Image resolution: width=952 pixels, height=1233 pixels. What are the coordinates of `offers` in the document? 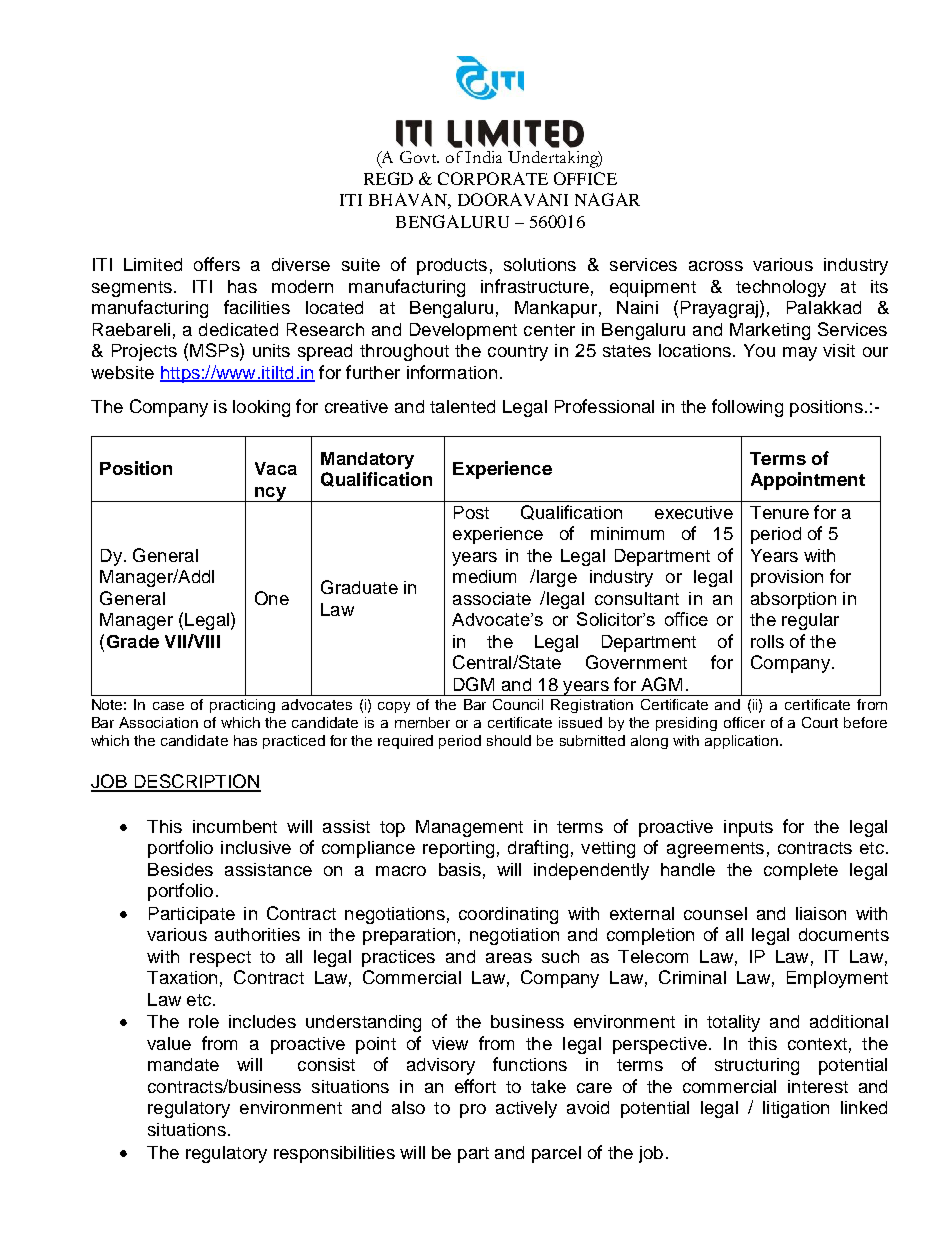 It's located at (217, 264).
